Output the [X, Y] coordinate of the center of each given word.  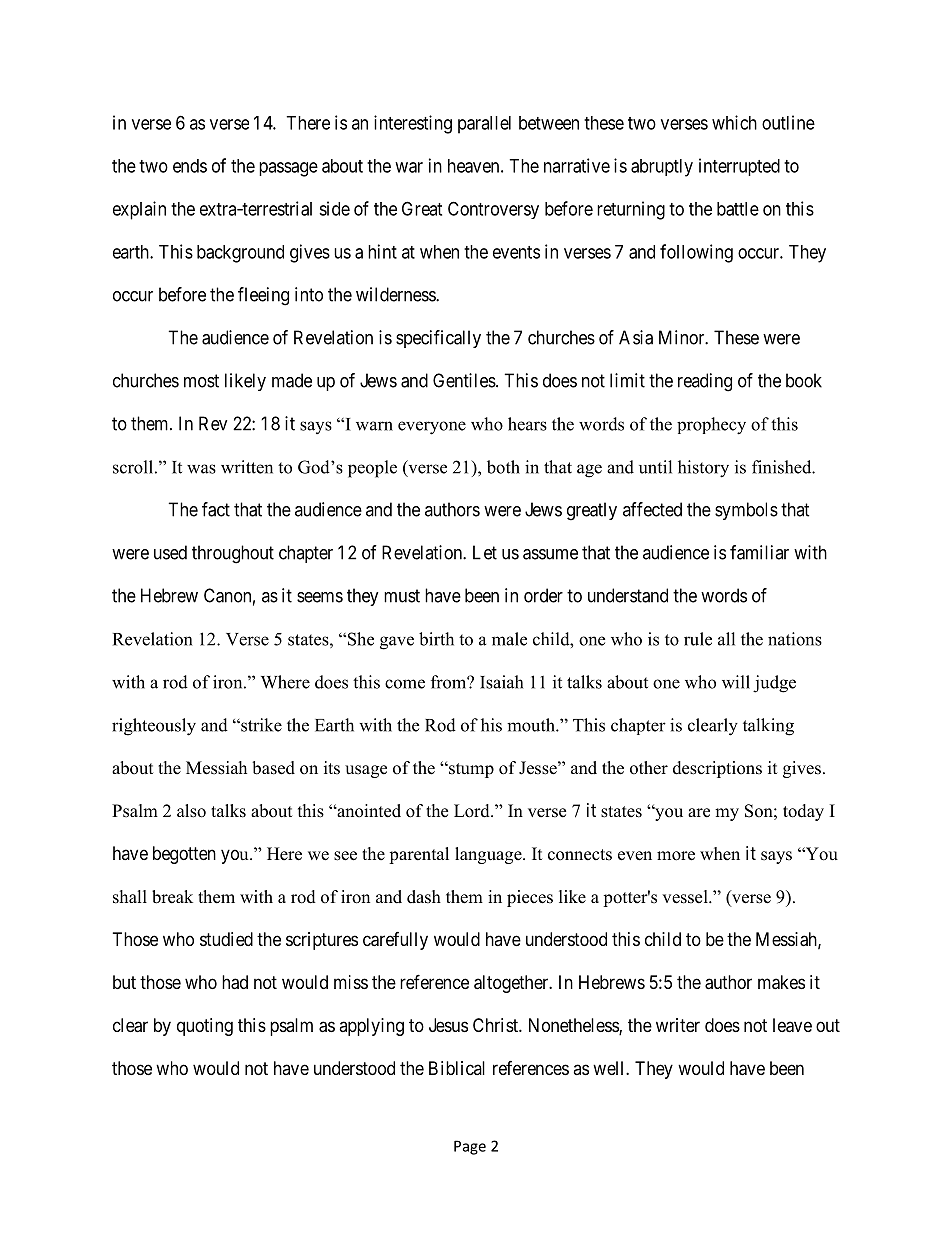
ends [190, 166]
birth [436, 639]
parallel [484, 125]
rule [698, 639]
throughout [233, 554]
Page [470, 1147]
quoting [205, 1027]
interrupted [739, 167]
